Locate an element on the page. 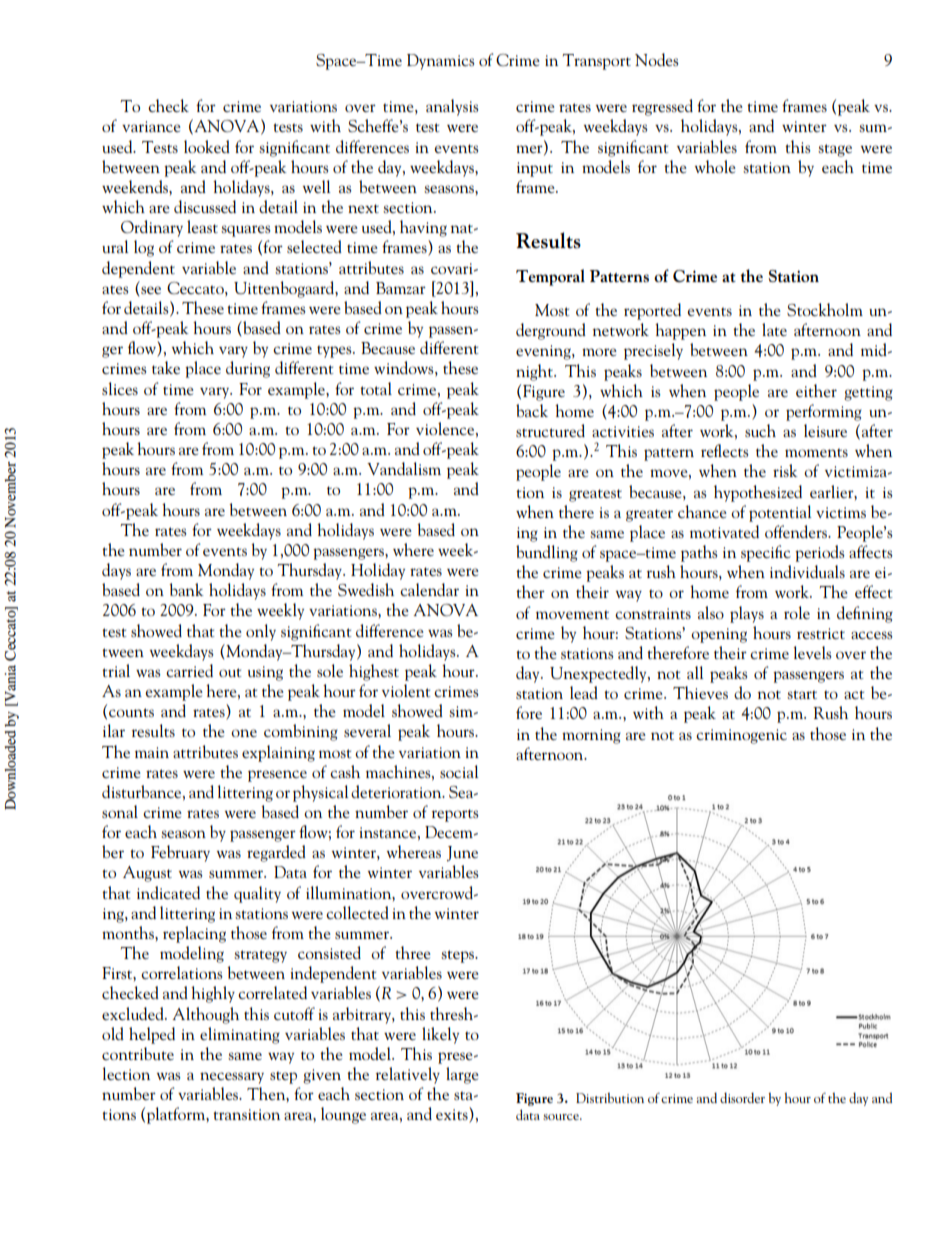 This document has height=1233, width=952. back is located at coordinates (532, 410).
